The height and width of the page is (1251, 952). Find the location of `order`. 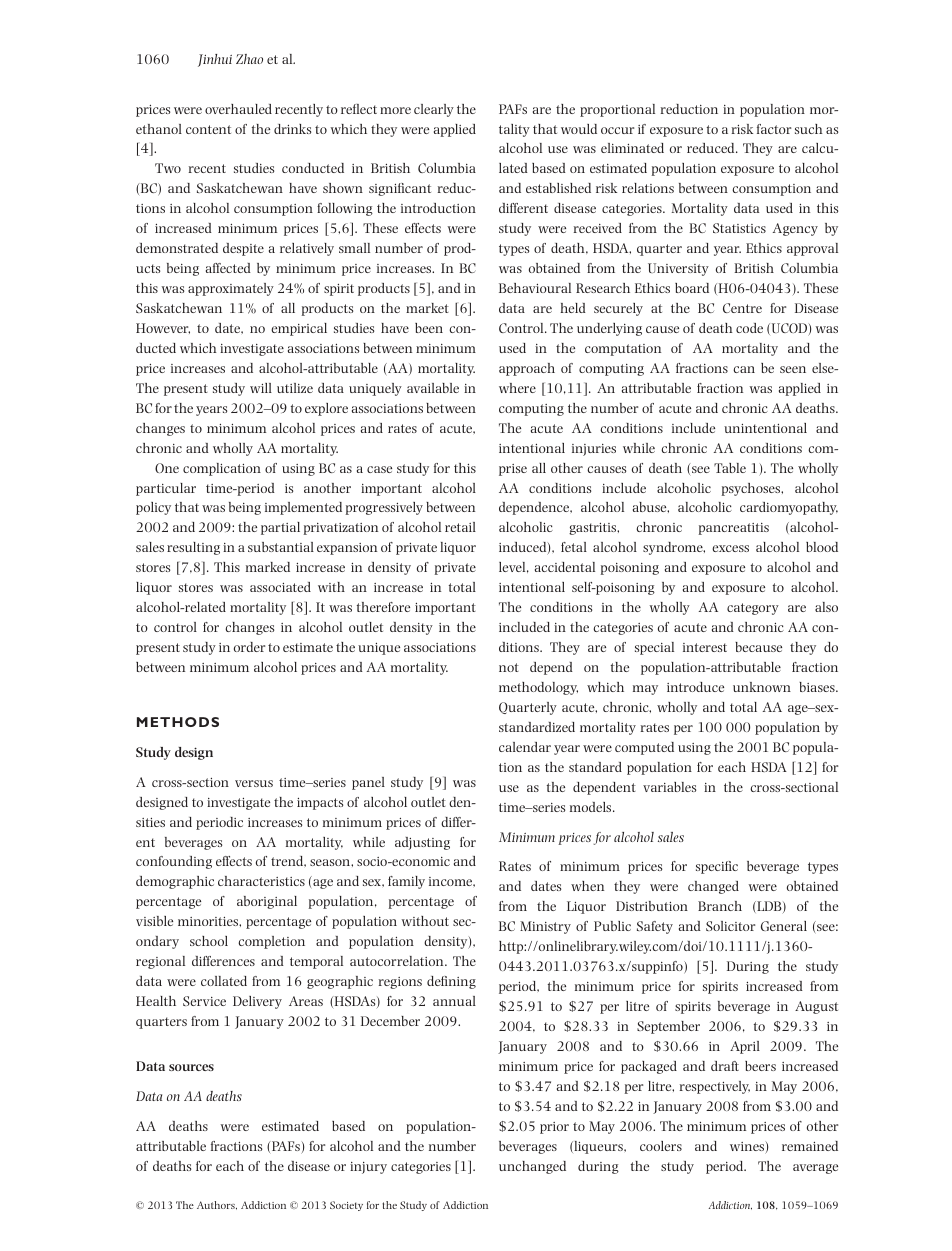

order is located at coordinates (249, 647).
